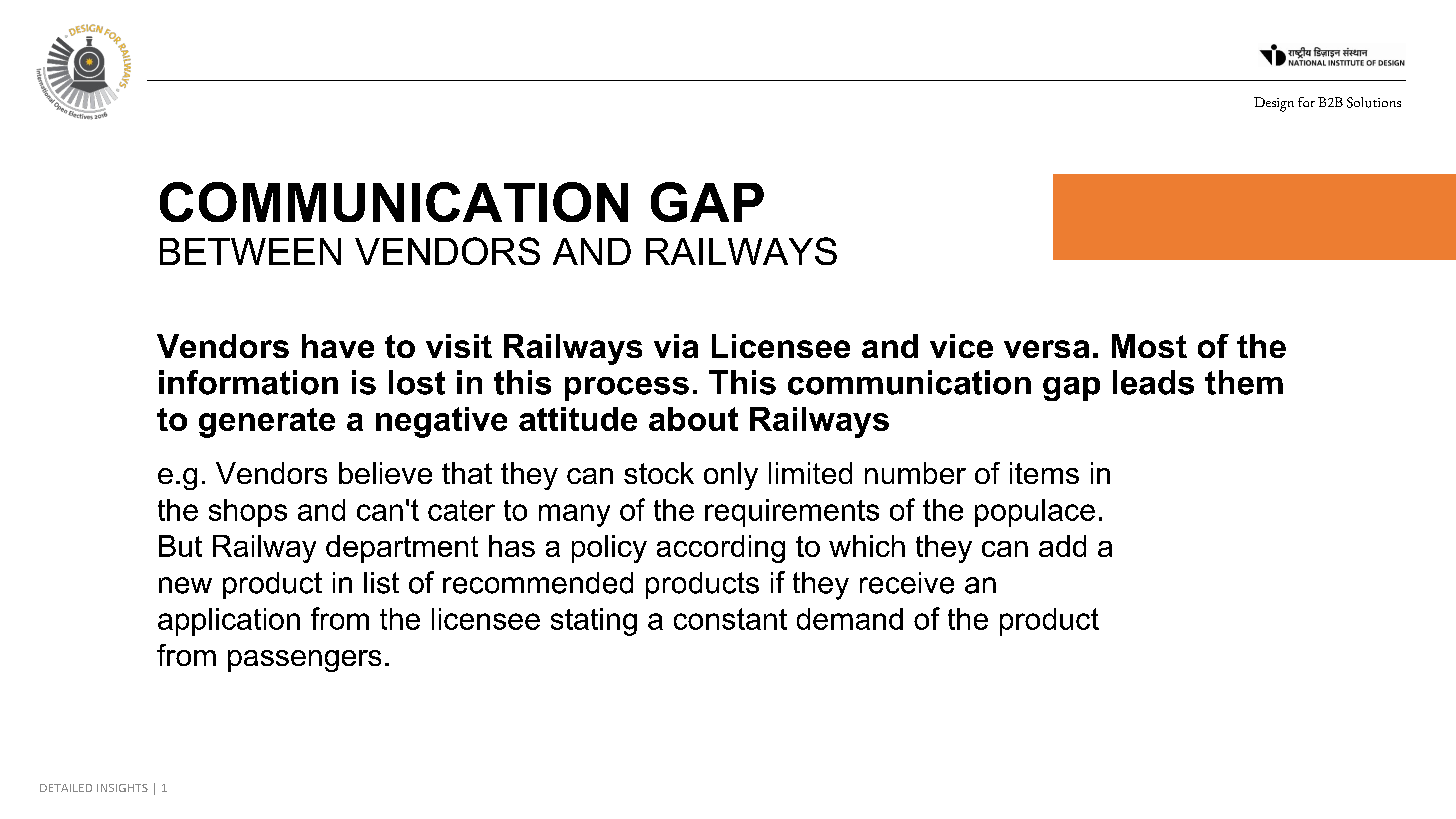  I want to click on Solutions, so click(1374, 102).
